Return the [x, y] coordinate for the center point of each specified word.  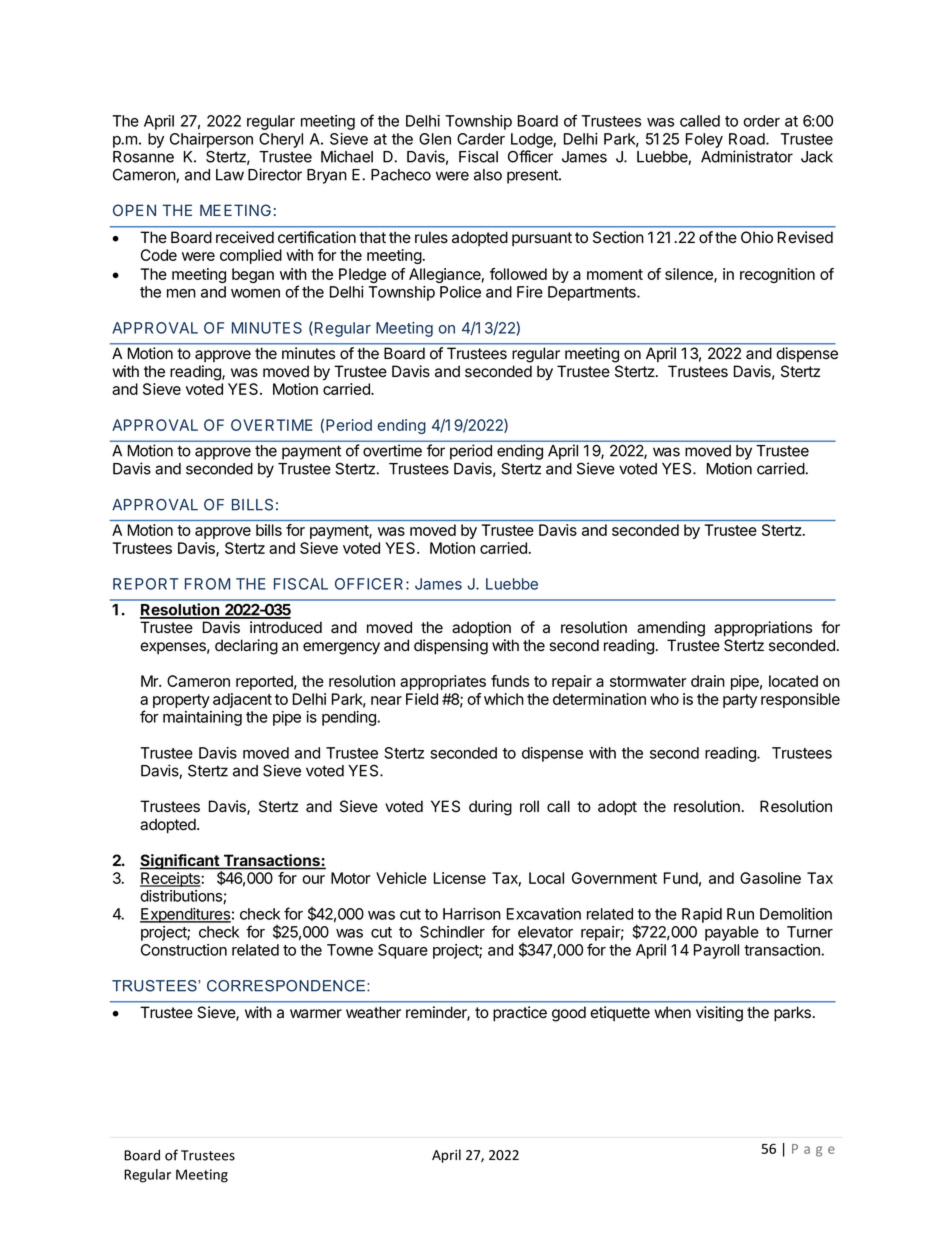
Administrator [747, 156]
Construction [184, 950]
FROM [207, 584]
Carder [481, 139]
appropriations [763, 629]
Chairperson [211, 140]
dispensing [451, 647]
